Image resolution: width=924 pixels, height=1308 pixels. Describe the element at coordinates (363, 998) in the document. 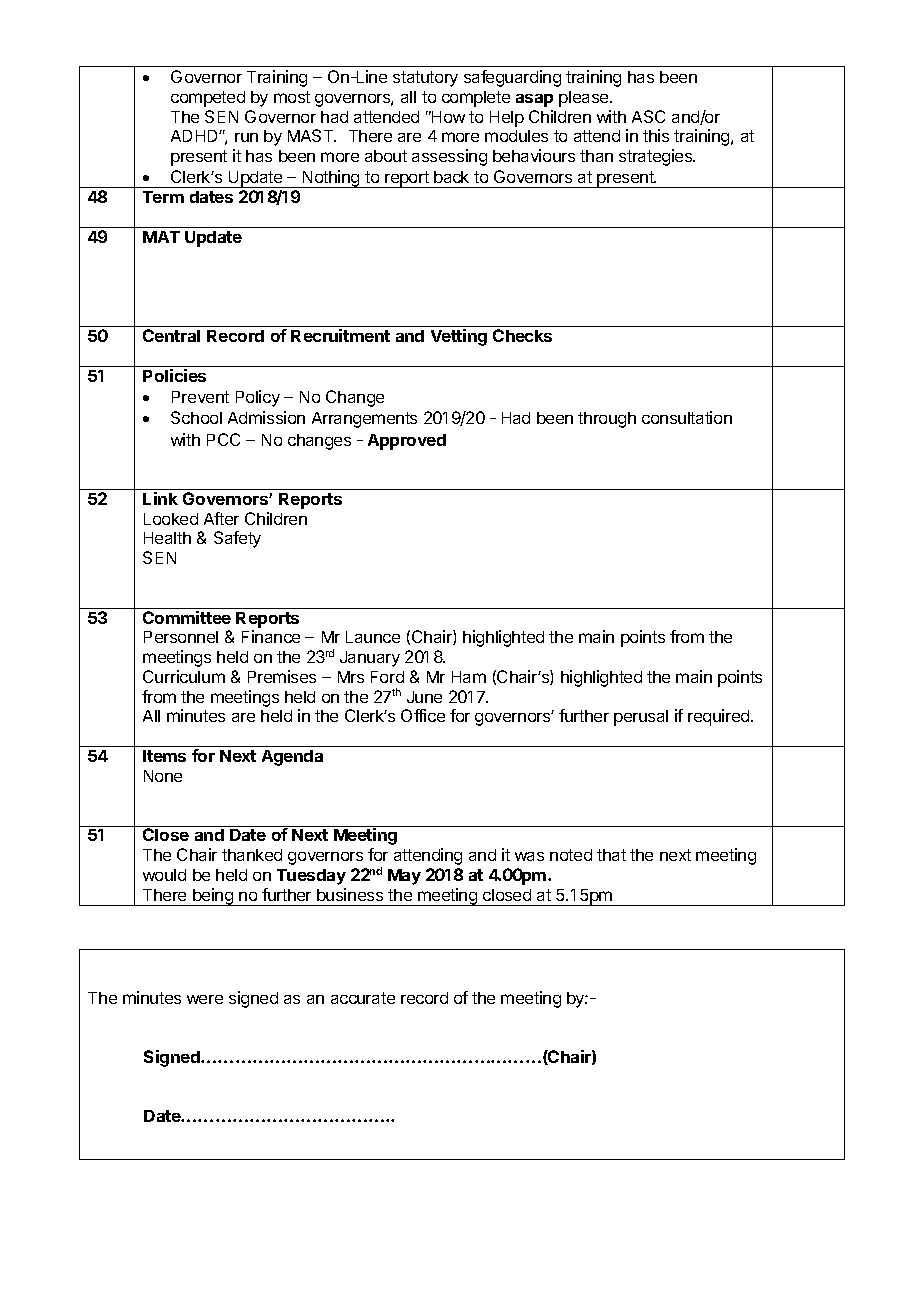

I see `accurate` at that location.
